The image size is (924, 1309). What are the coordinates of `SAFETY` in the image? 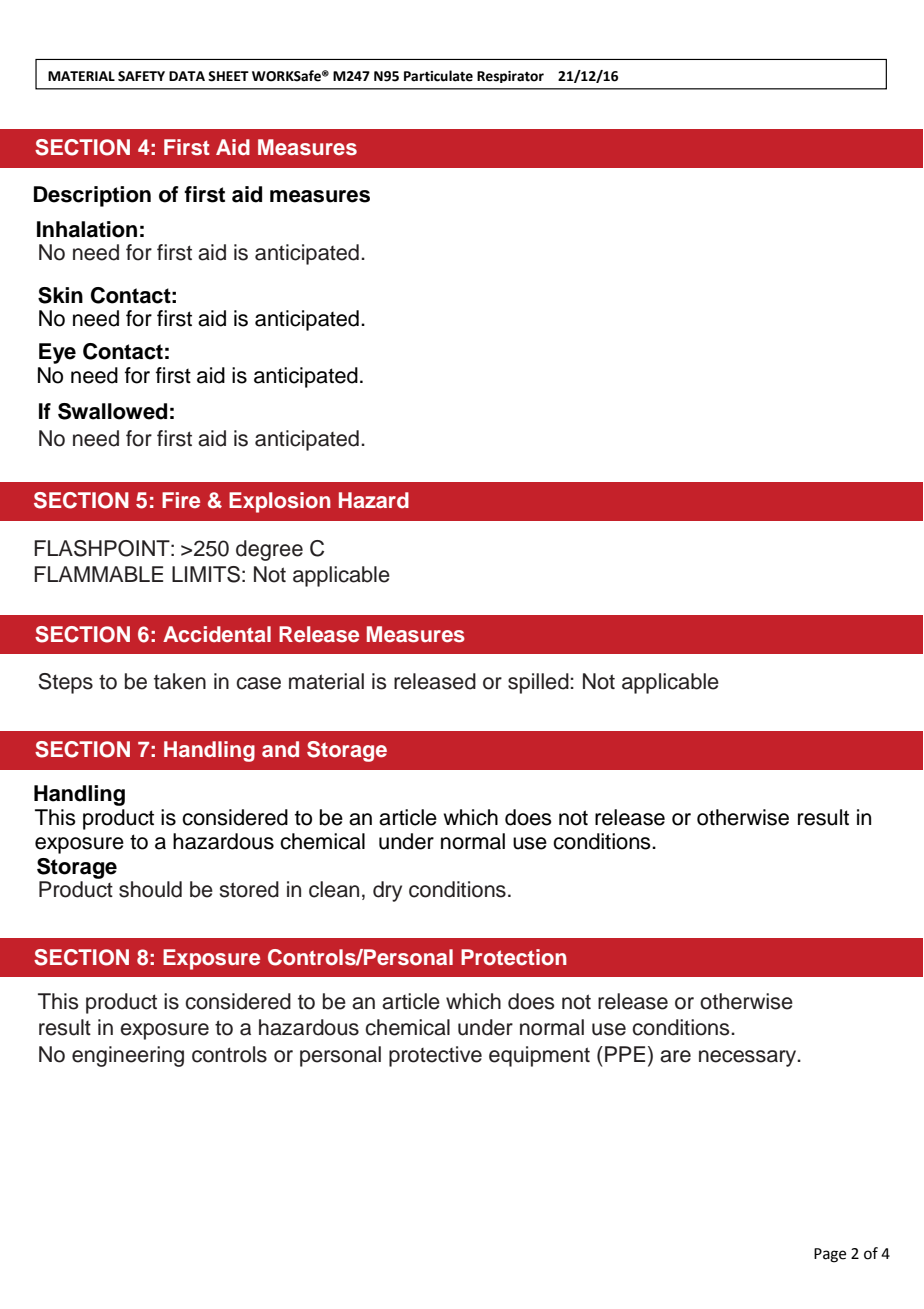 It's located at (141, 76).
